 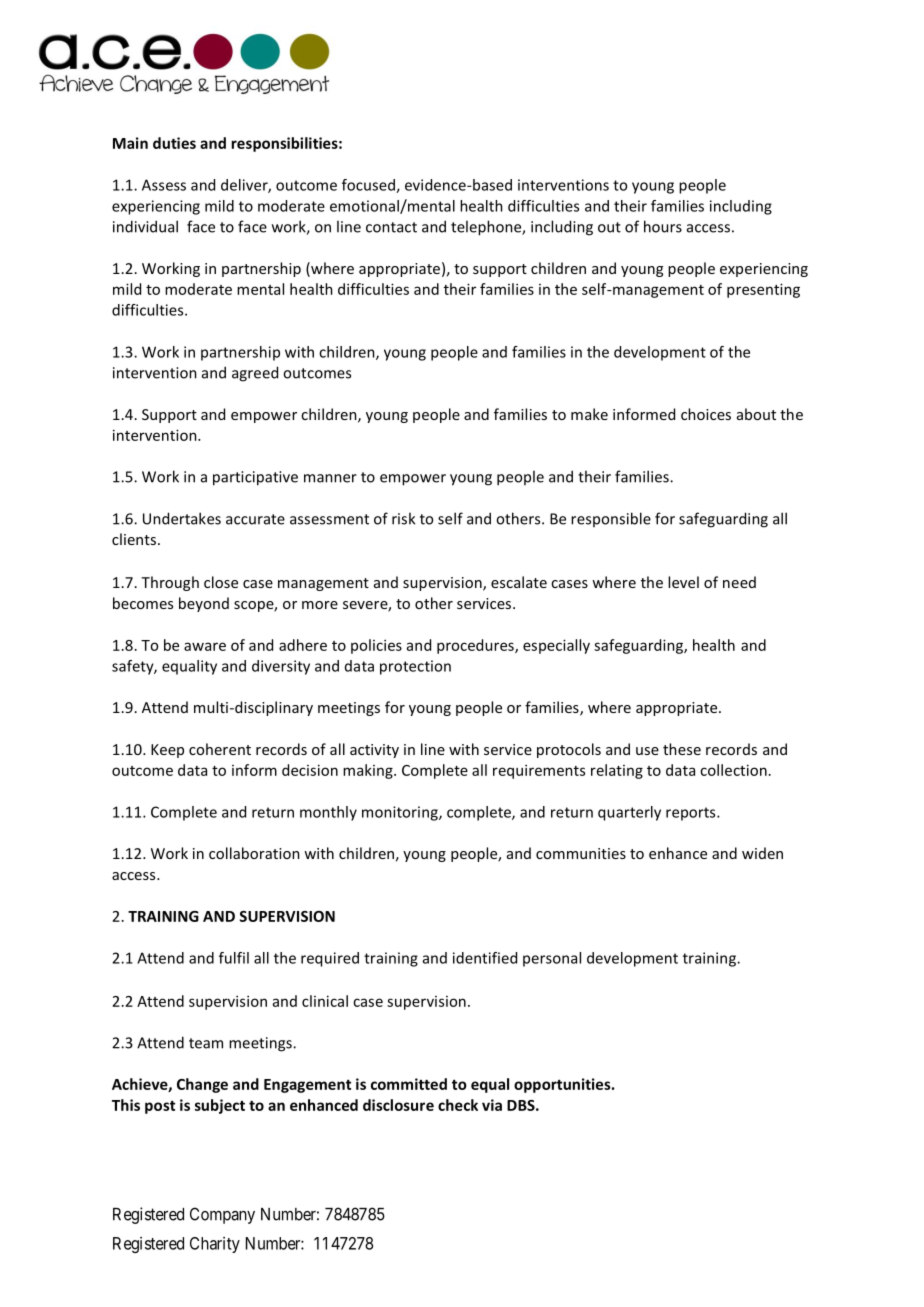 I want to click on hours, so click(x=663, y=226).
